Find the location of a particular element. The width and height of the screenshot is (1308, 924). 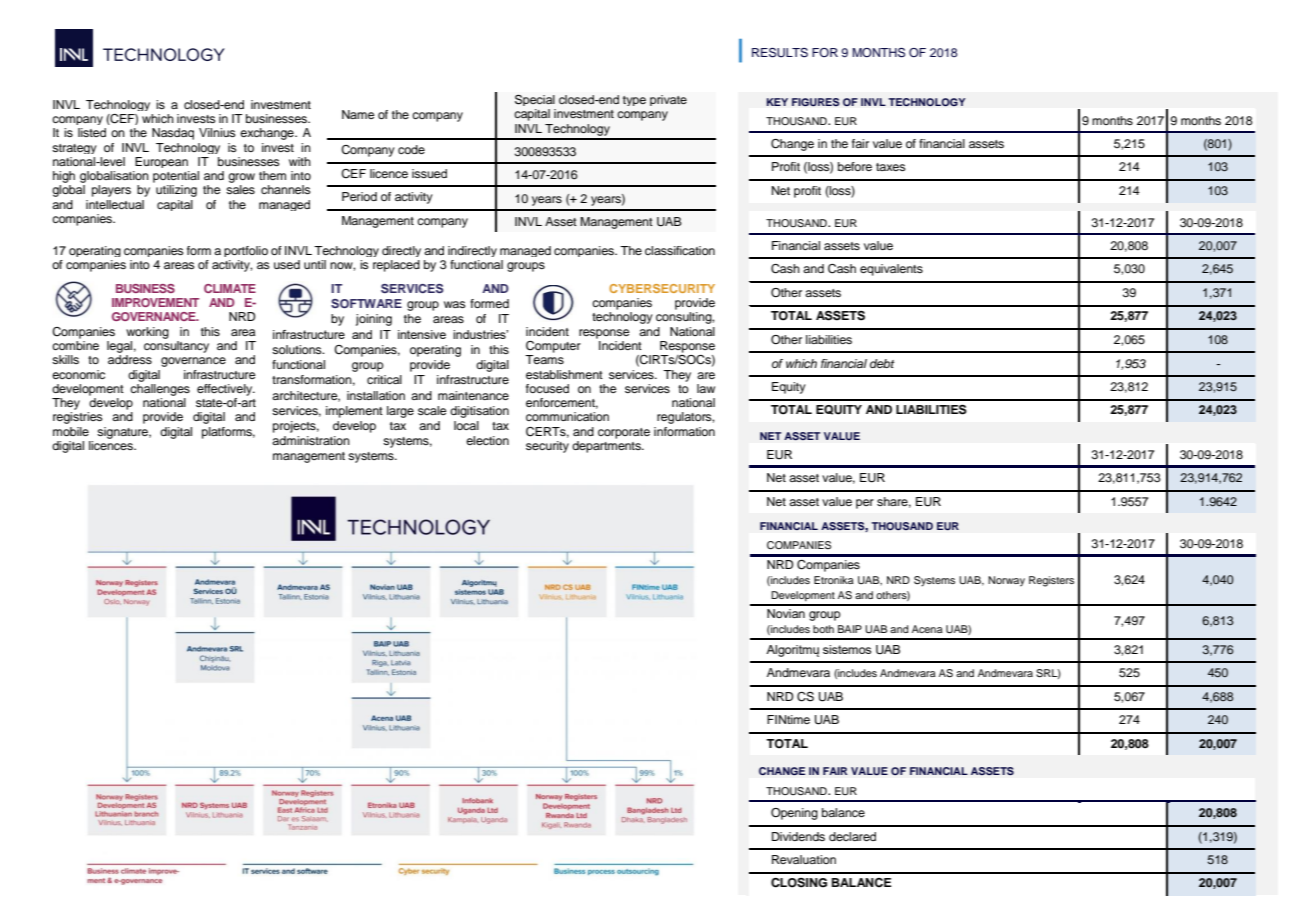

Norway is located at coordinates (1006, 581).
